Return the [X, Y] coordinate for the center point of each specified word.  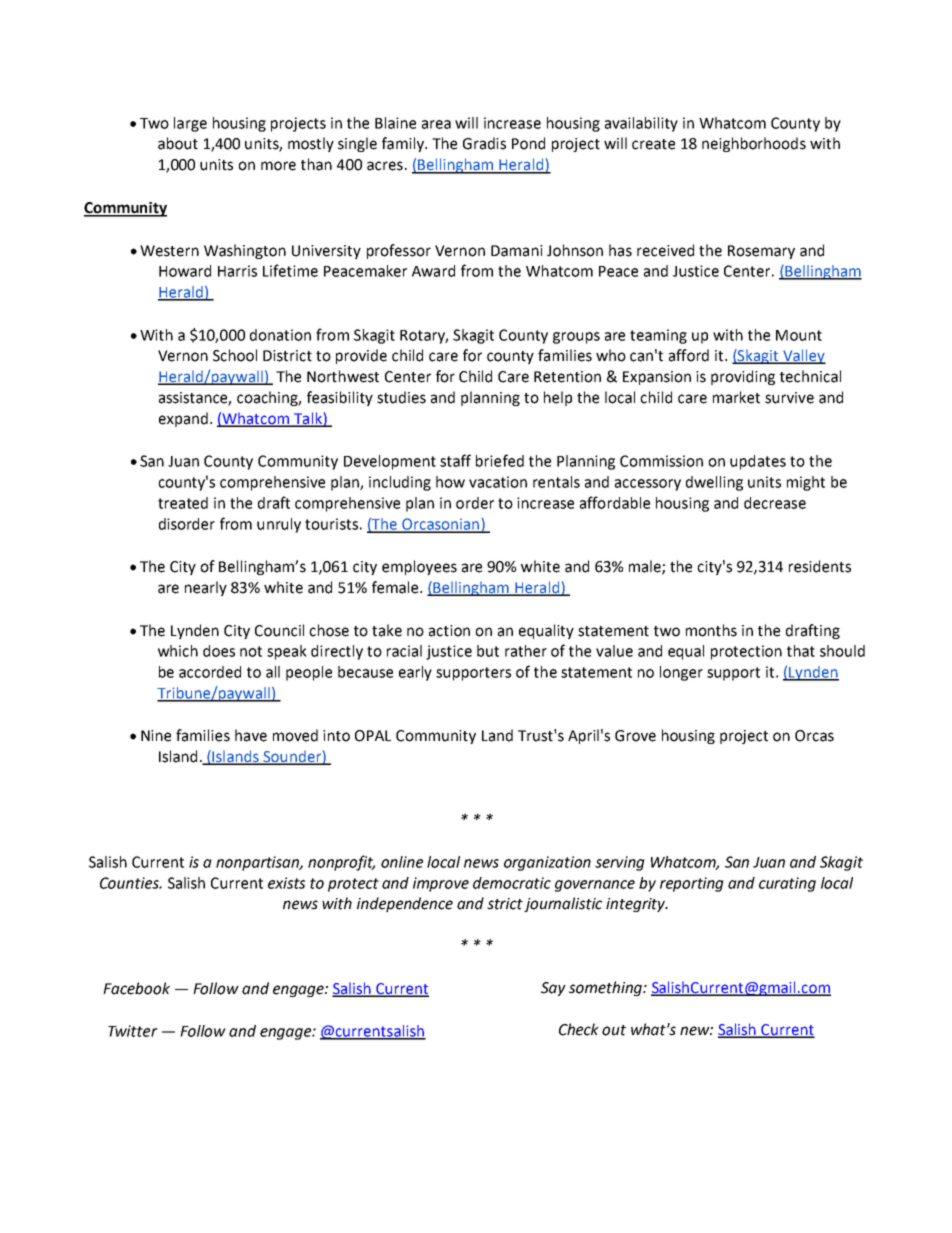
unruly [279, 525]
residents [820, 566]
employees [419, 567]
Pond [528, 143]
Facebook [136, 988]
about [178, 143]
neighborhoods [754, 144]
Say [553, 989]
